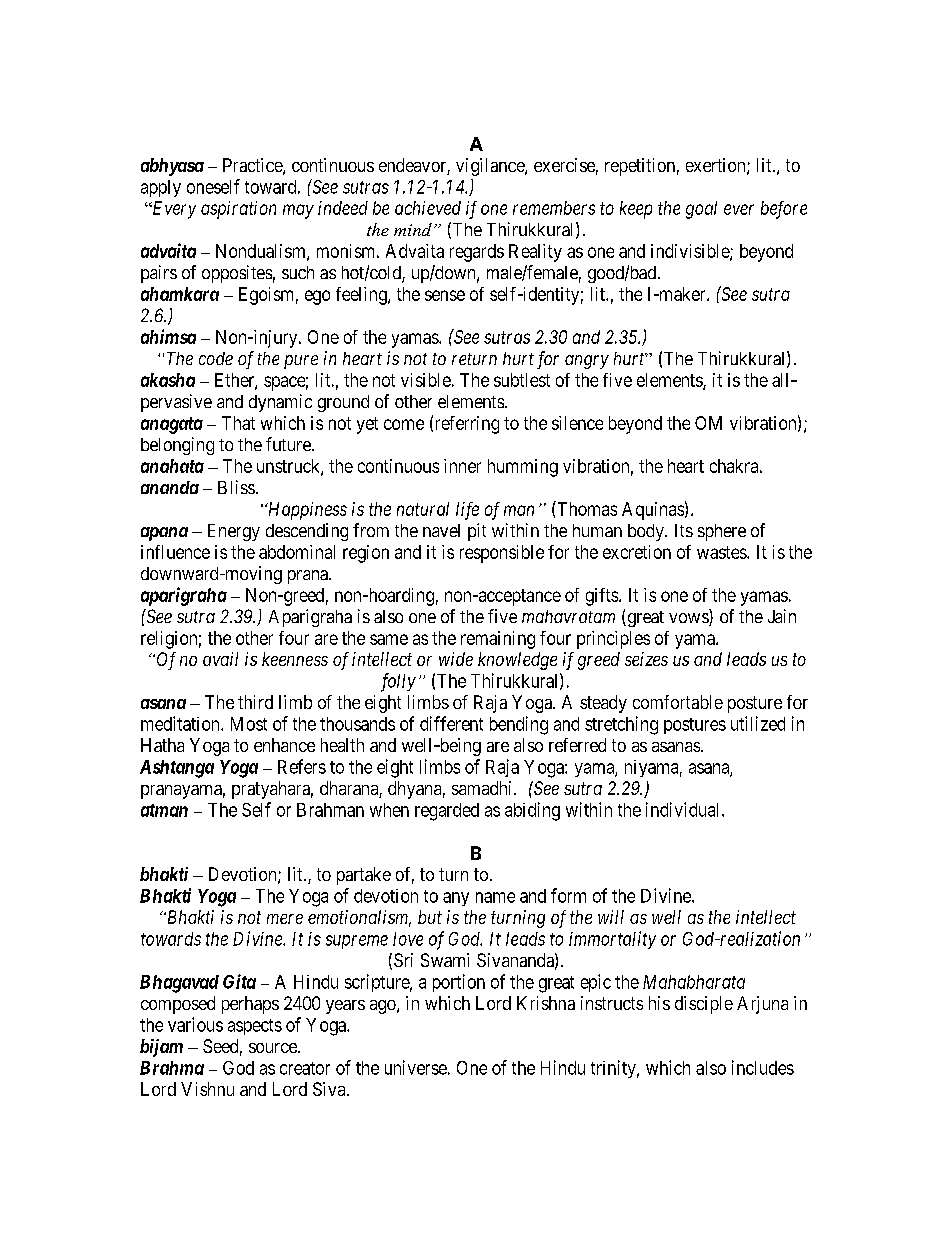 This screenshot has height=1233, width=952. I want to click on includes, so click(763, 1067).
